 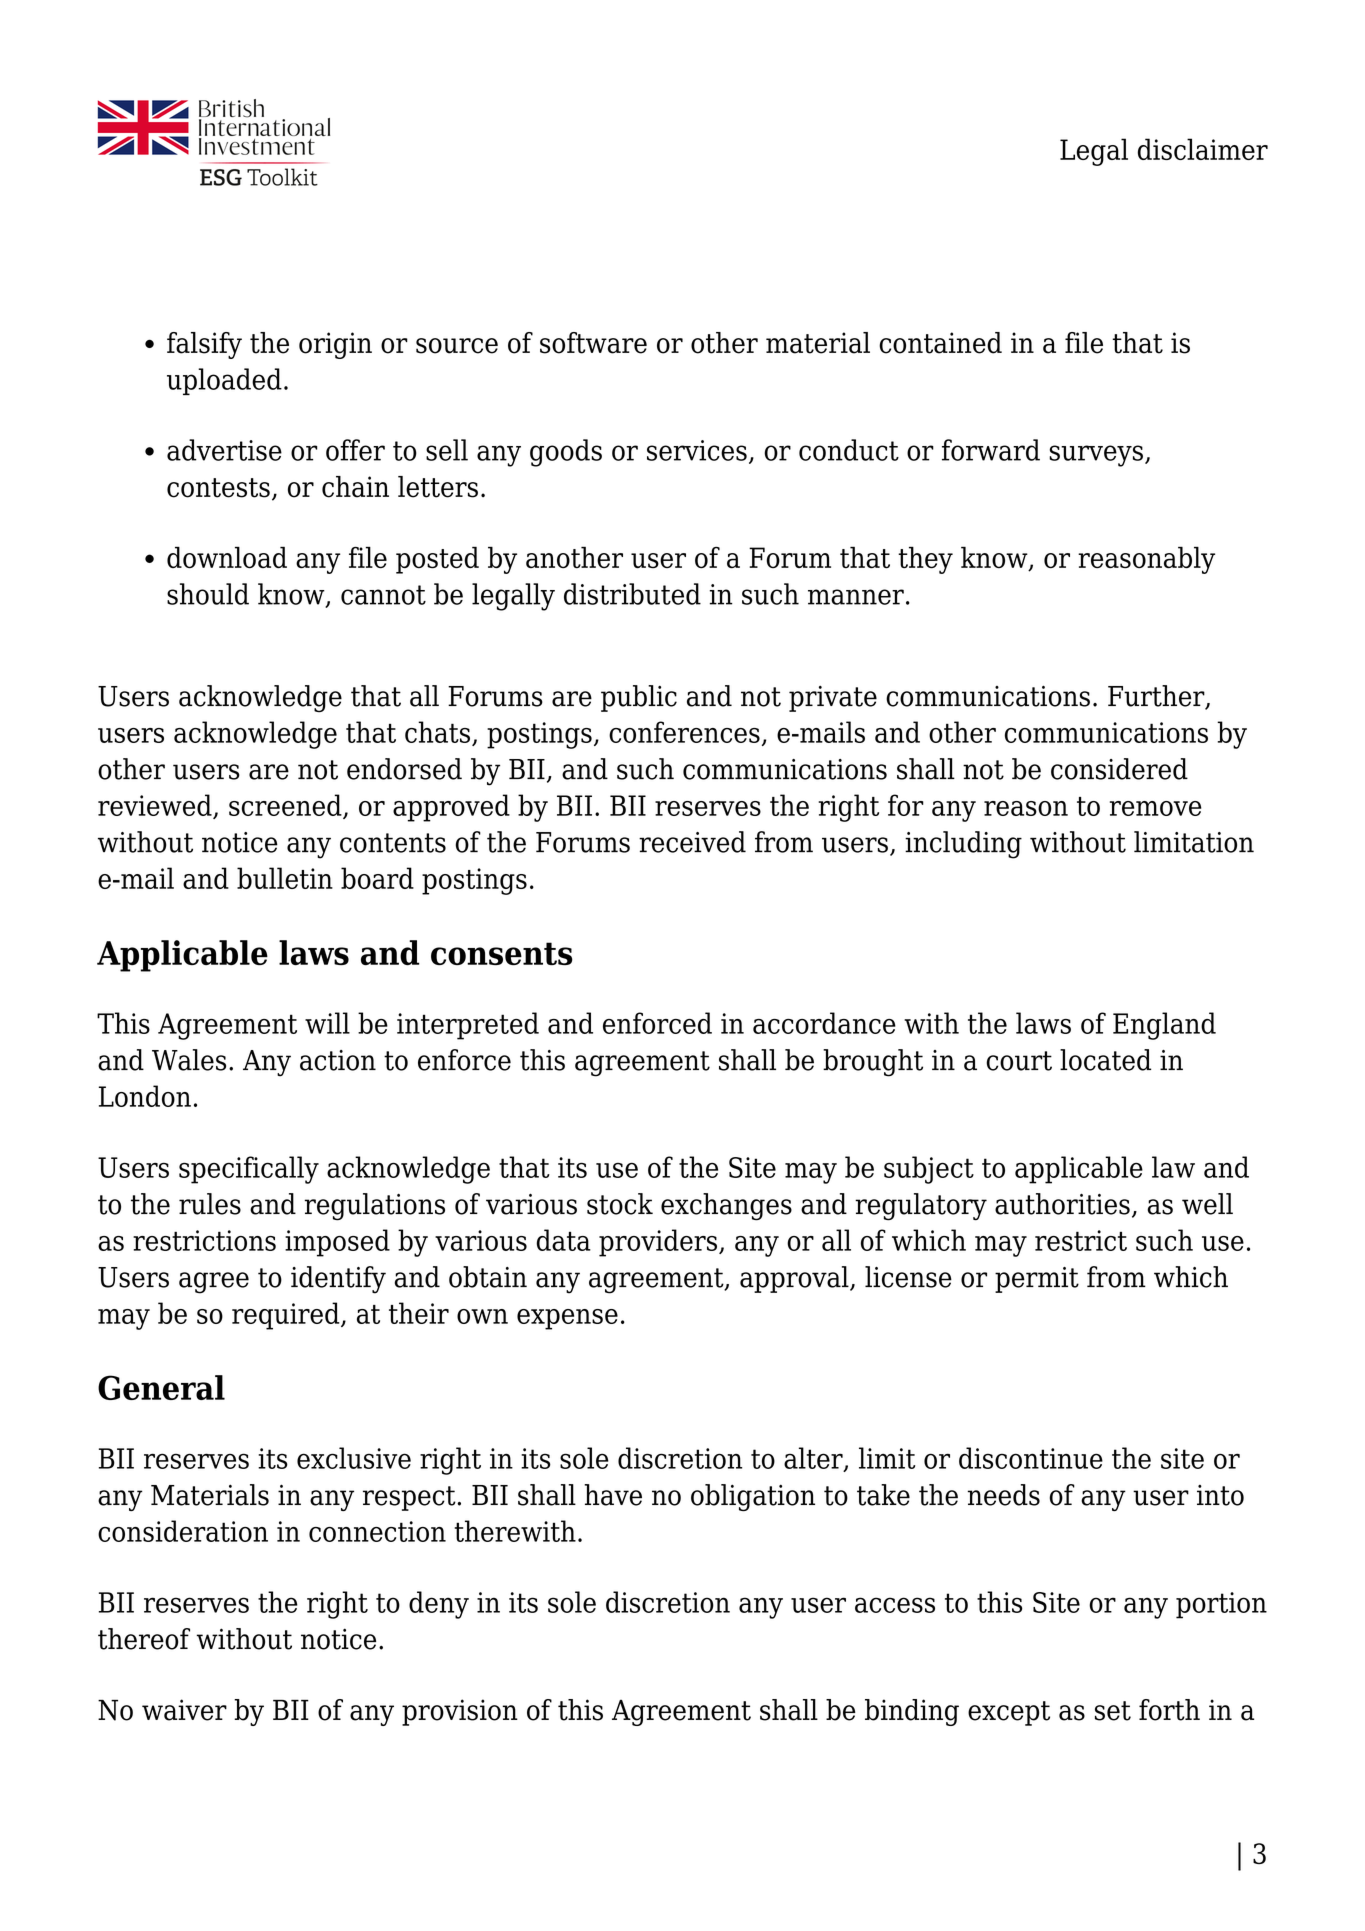 I want to click on public, so click(x=639, y=698).
